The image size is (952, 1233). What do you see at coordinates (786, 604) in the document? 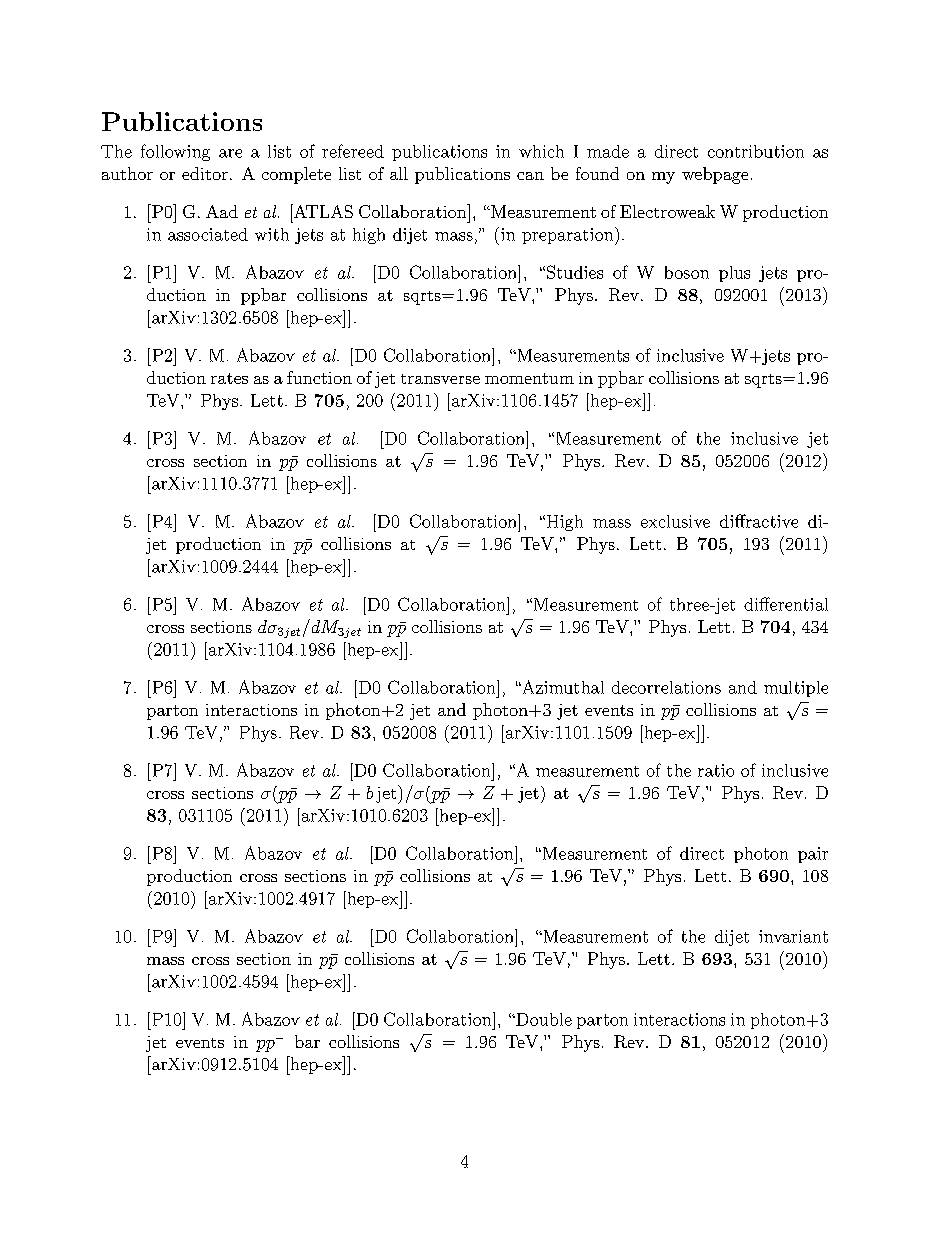
I see `differential` at bounding box center [786, 604].
